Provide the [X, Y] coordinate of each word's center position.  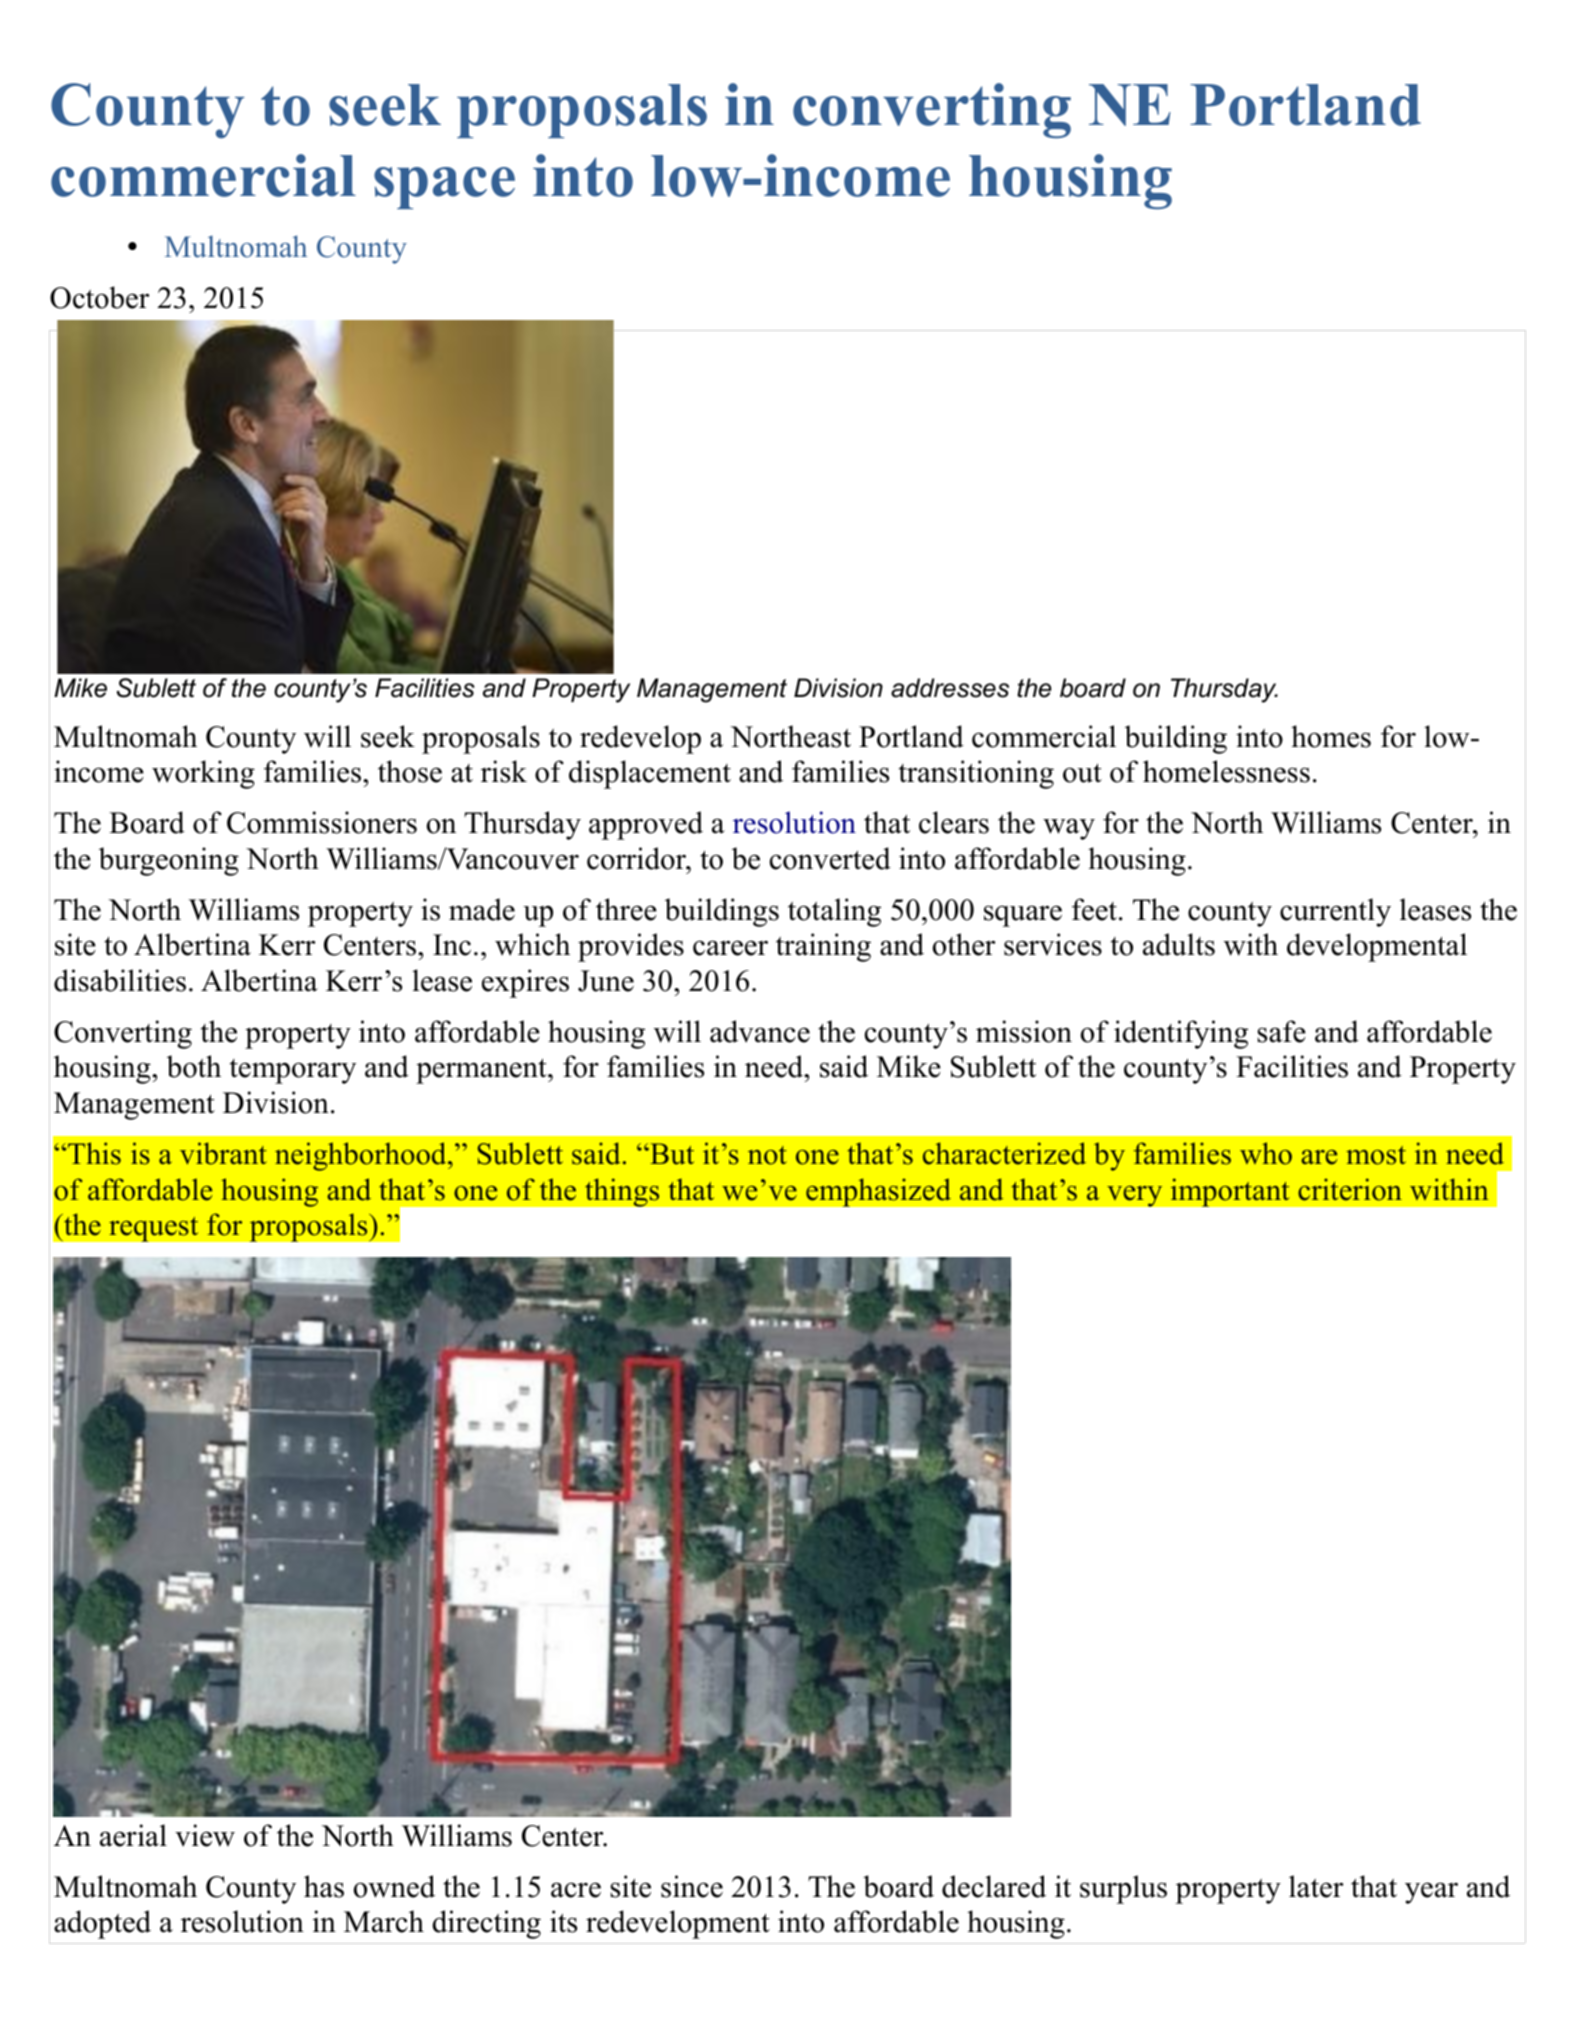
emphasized [878, 1192]
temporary [293, 1071]
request [154, 1229]
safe [1281, 1031]
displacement [650, 774]
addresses [950, 688]
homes [1331, 736]
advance [760, 1031]
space [444, 188]
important [1230, 1192]
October [99, 297]
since [692, 1886]
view [205, 1835]
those [410, 771]
